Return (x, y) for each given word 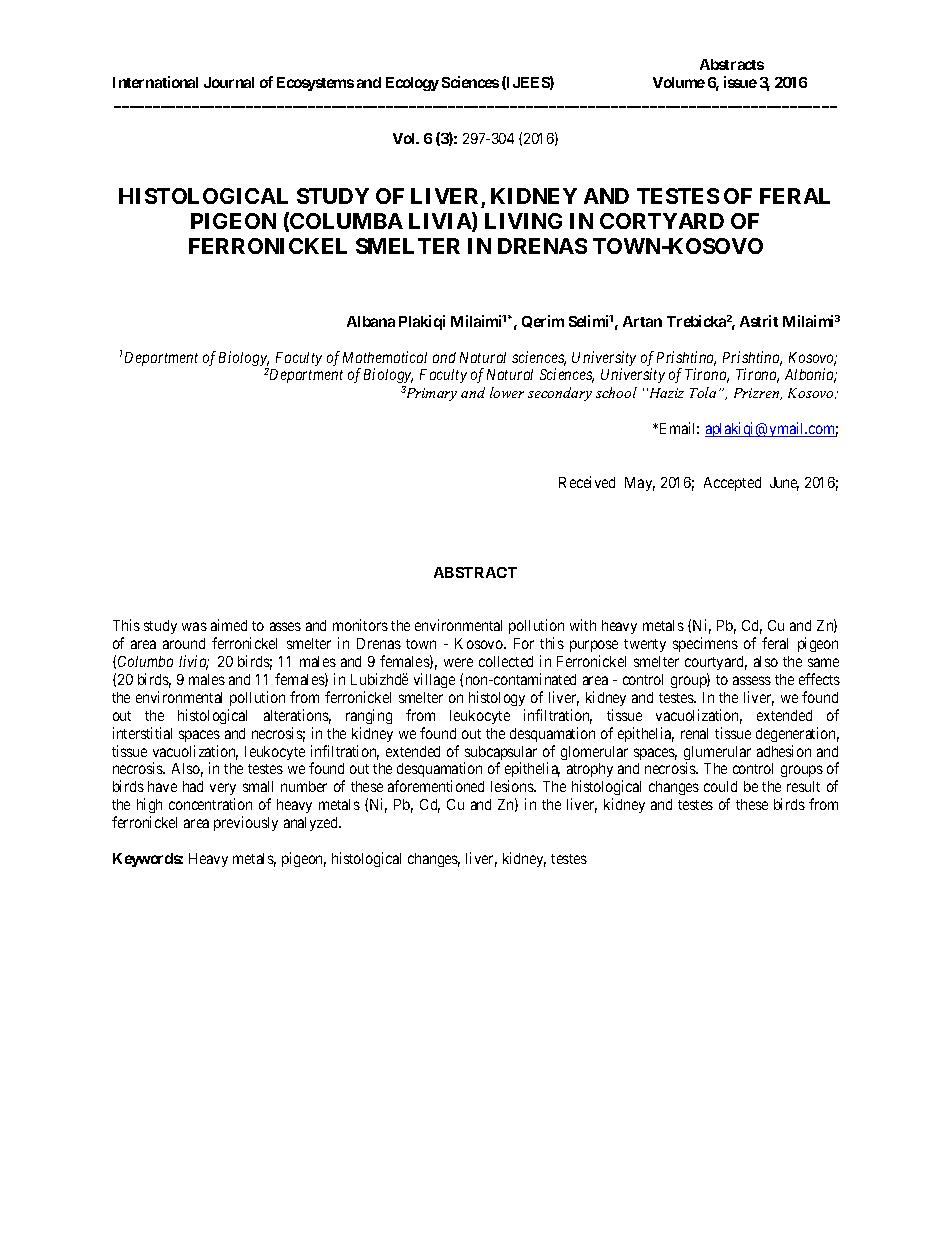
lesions (513, 786)
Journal (229, 82)
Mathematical (385, 357)
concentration (210, 804)
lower (507, 392)
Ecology (412, 84)
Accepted (732, 484)
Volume (679, 82)
